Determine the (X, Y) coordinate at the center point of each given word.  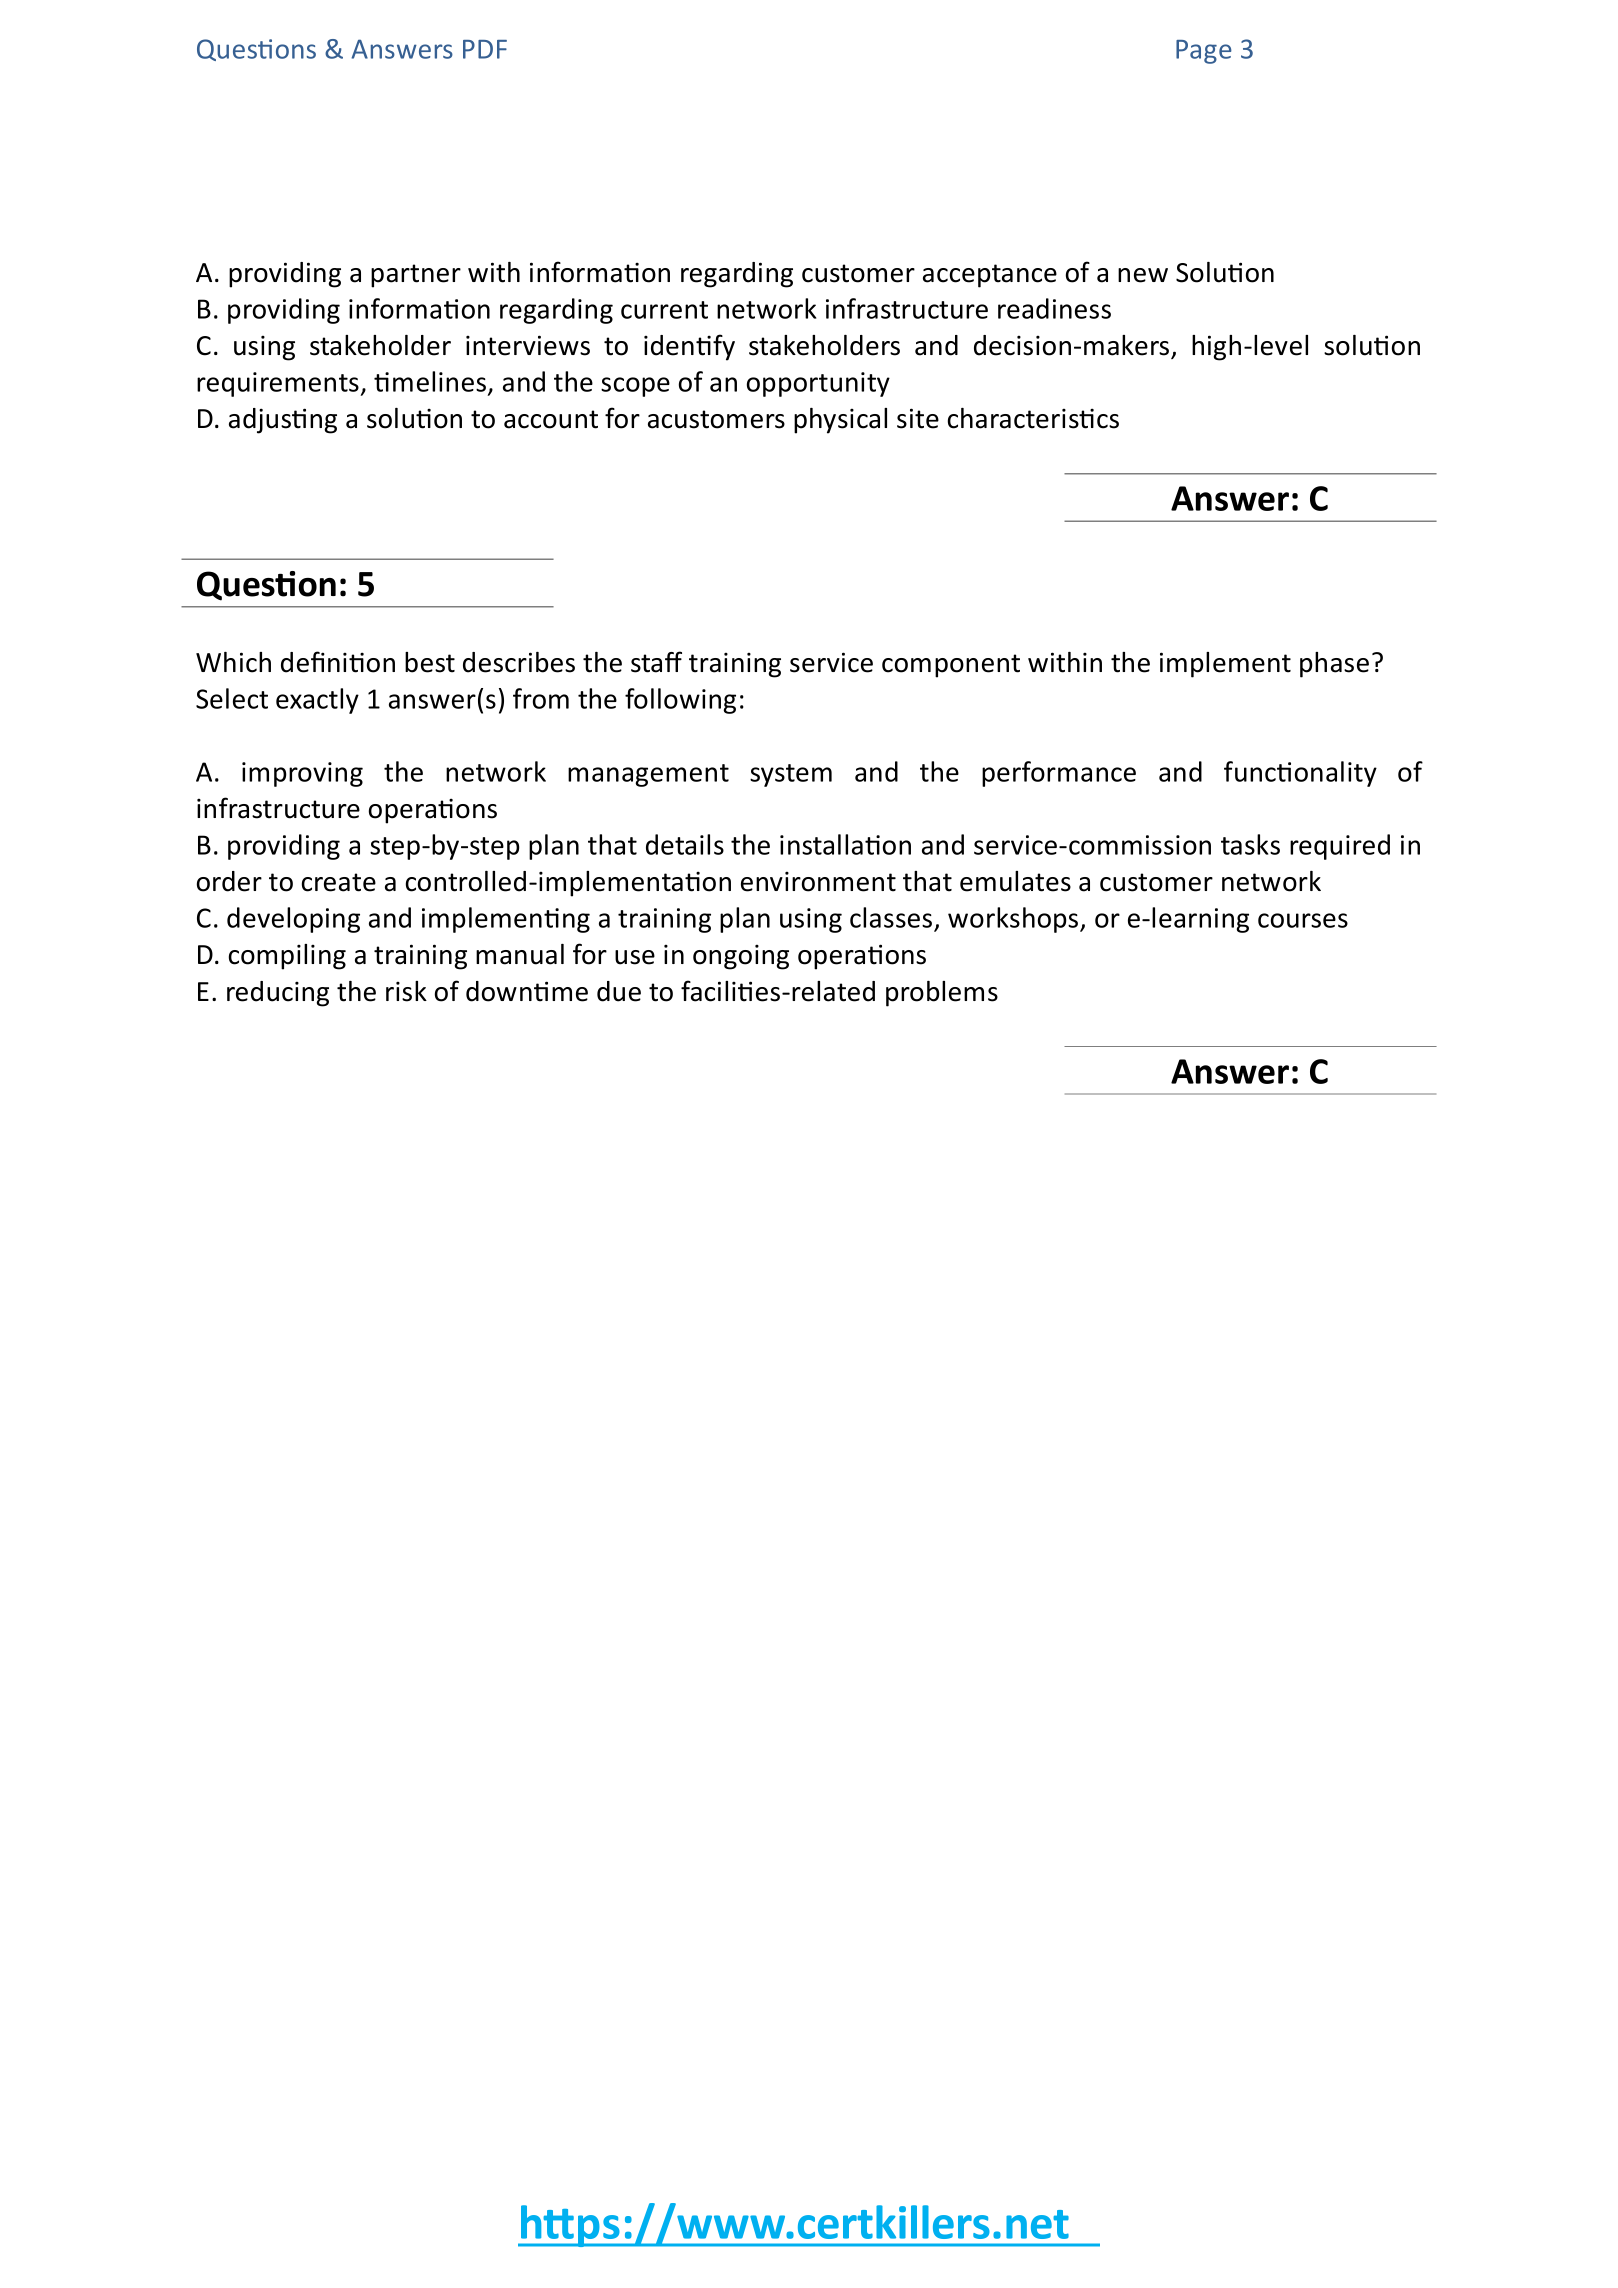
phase (1334, 665)
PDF (485, 49)
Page (1204, 52)
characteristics (1033, 418)
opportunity (818, 384)
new (1143, 275)
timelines (430, 381)
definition (338, 662)
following (680, 701)
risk (406, 991)
